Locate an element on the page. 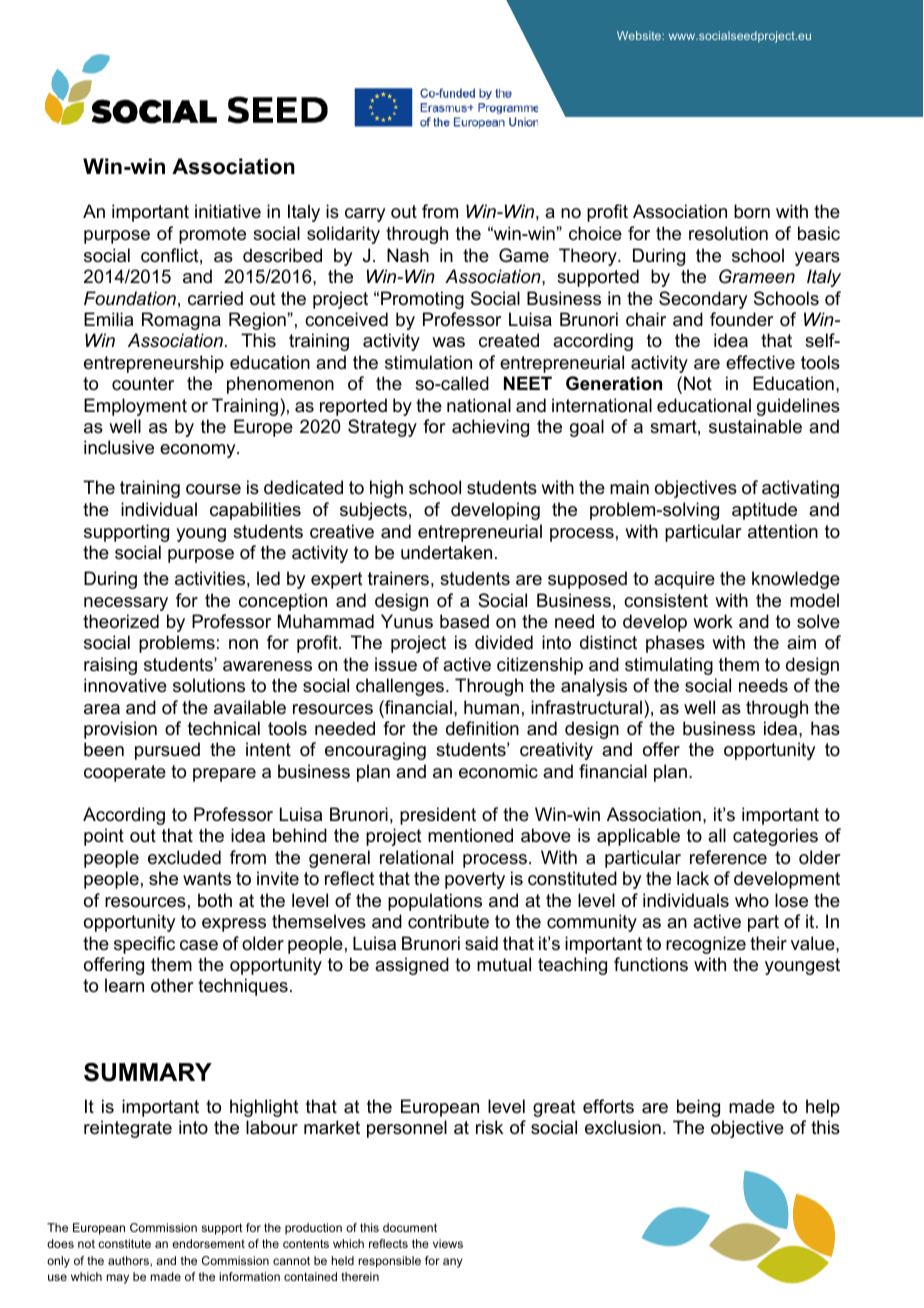 The height and width of the document is (1308, 924). Nash is located at coordinates (408, 255).
